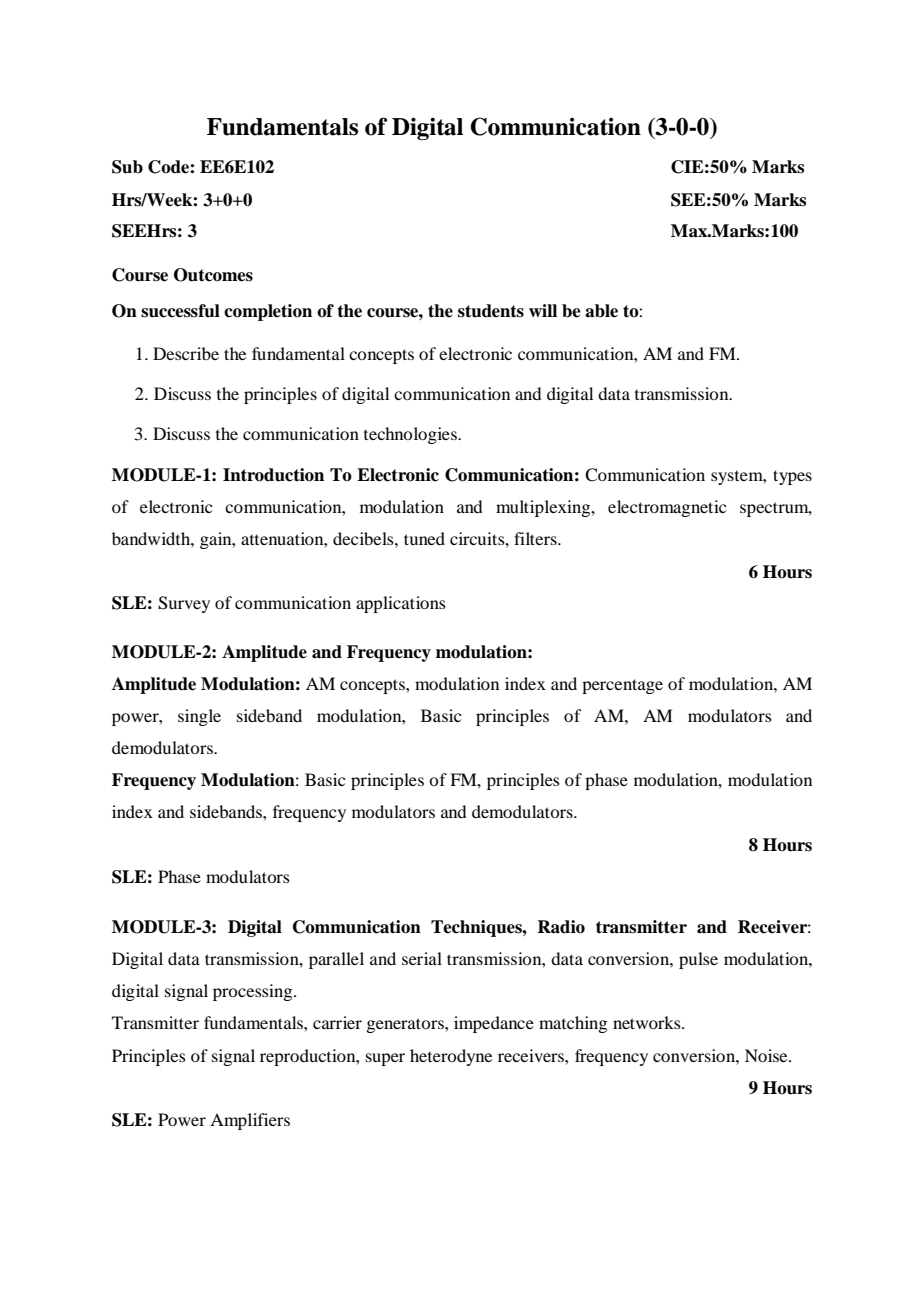 Image resolution: width=924 pixels, height=1308 pixels. What do you see at coordinates (127, 167) in the screenshot?
I see `Sub` at bounding box center [127, 167].
